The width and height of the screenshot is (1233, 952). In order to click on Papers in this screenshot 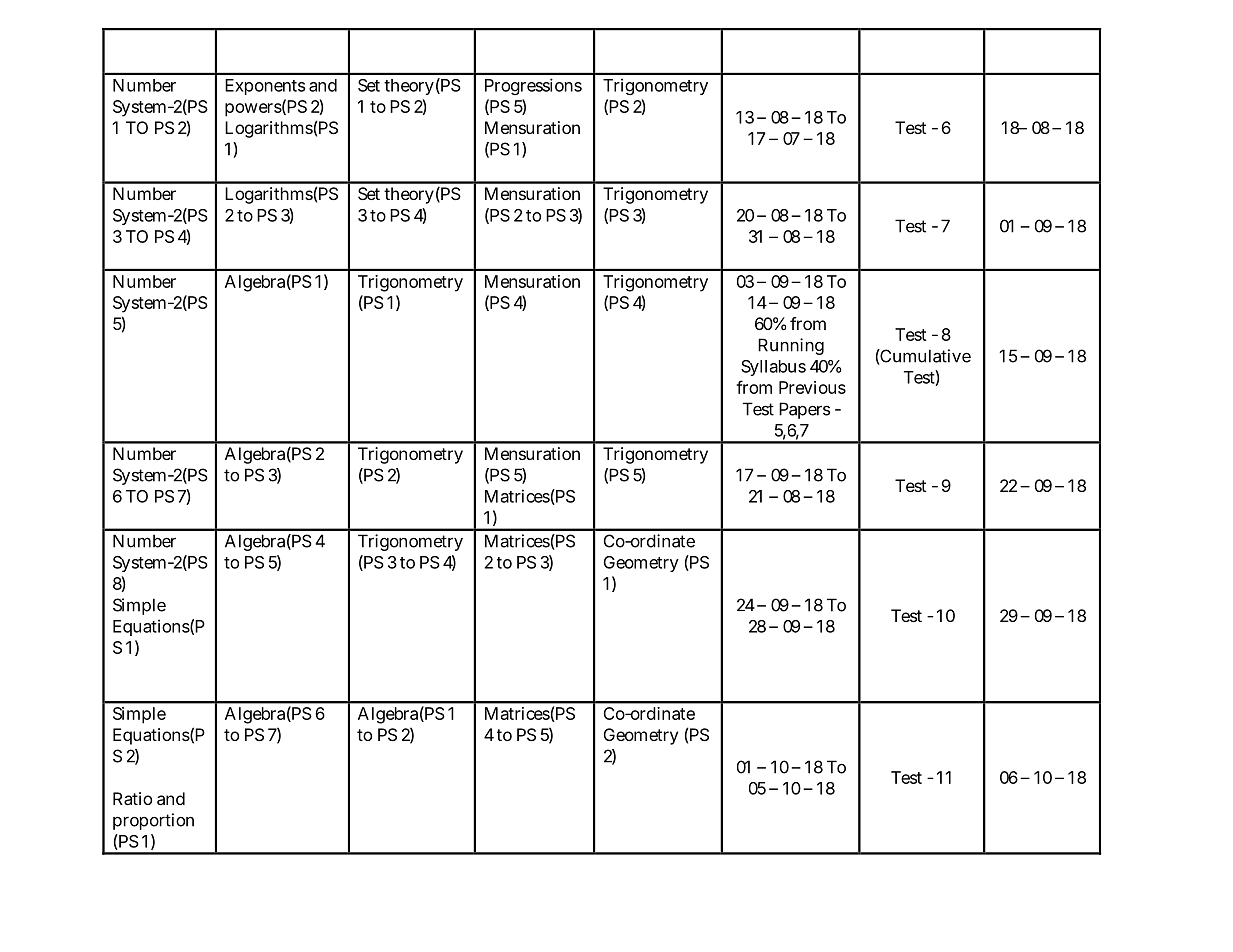, I will do `click(804, 410)`.
